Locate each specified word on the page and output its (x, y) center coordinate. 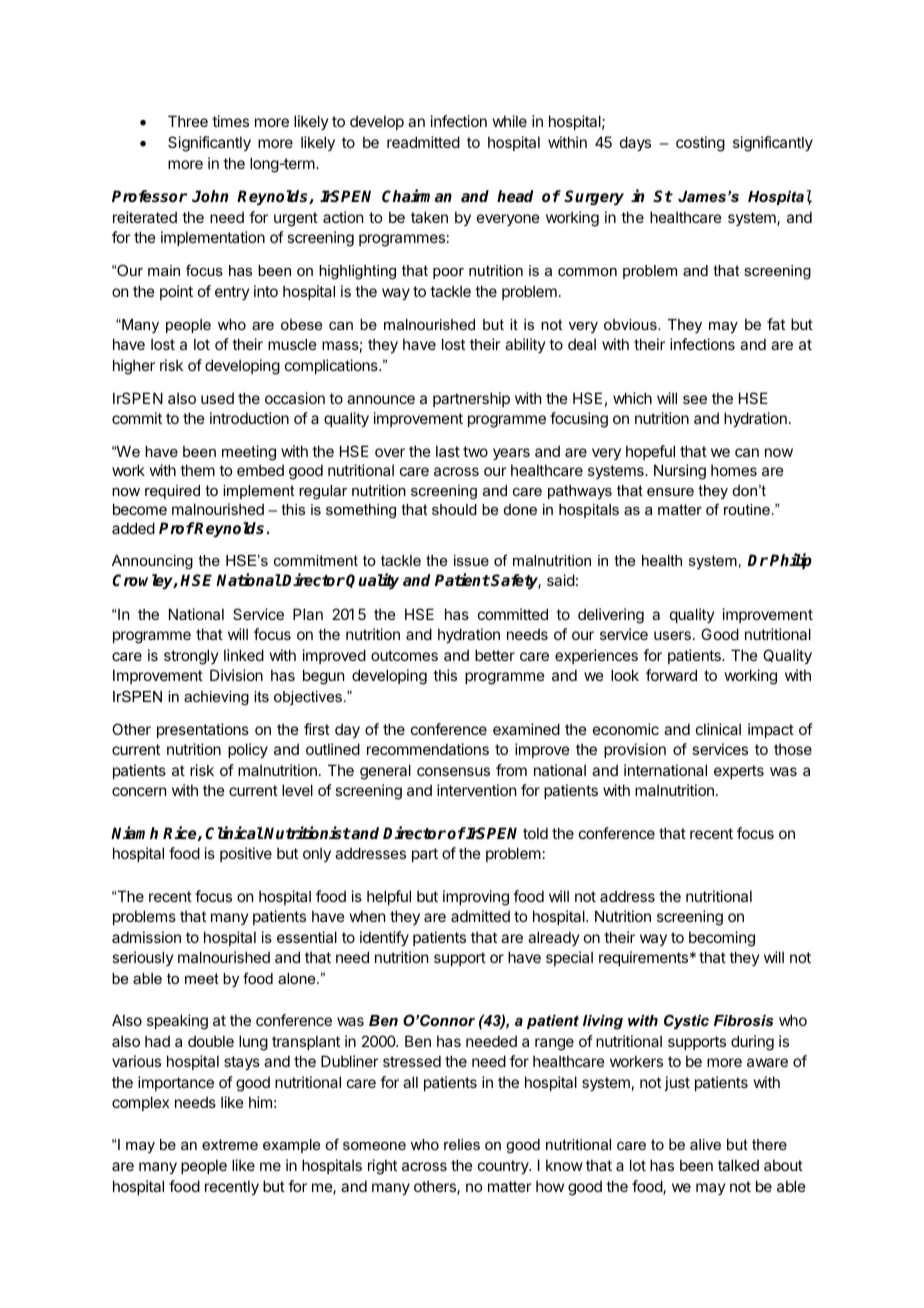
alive (705, 1144)
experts (739, 772)
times (230, 121)
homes (734, 470)
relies (462, 1144)
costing (700, 144)
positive (246, 854)
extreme (230, 1144)
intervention (476, 790)
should (454, 509)
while (510, 121)
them (197, 470)
